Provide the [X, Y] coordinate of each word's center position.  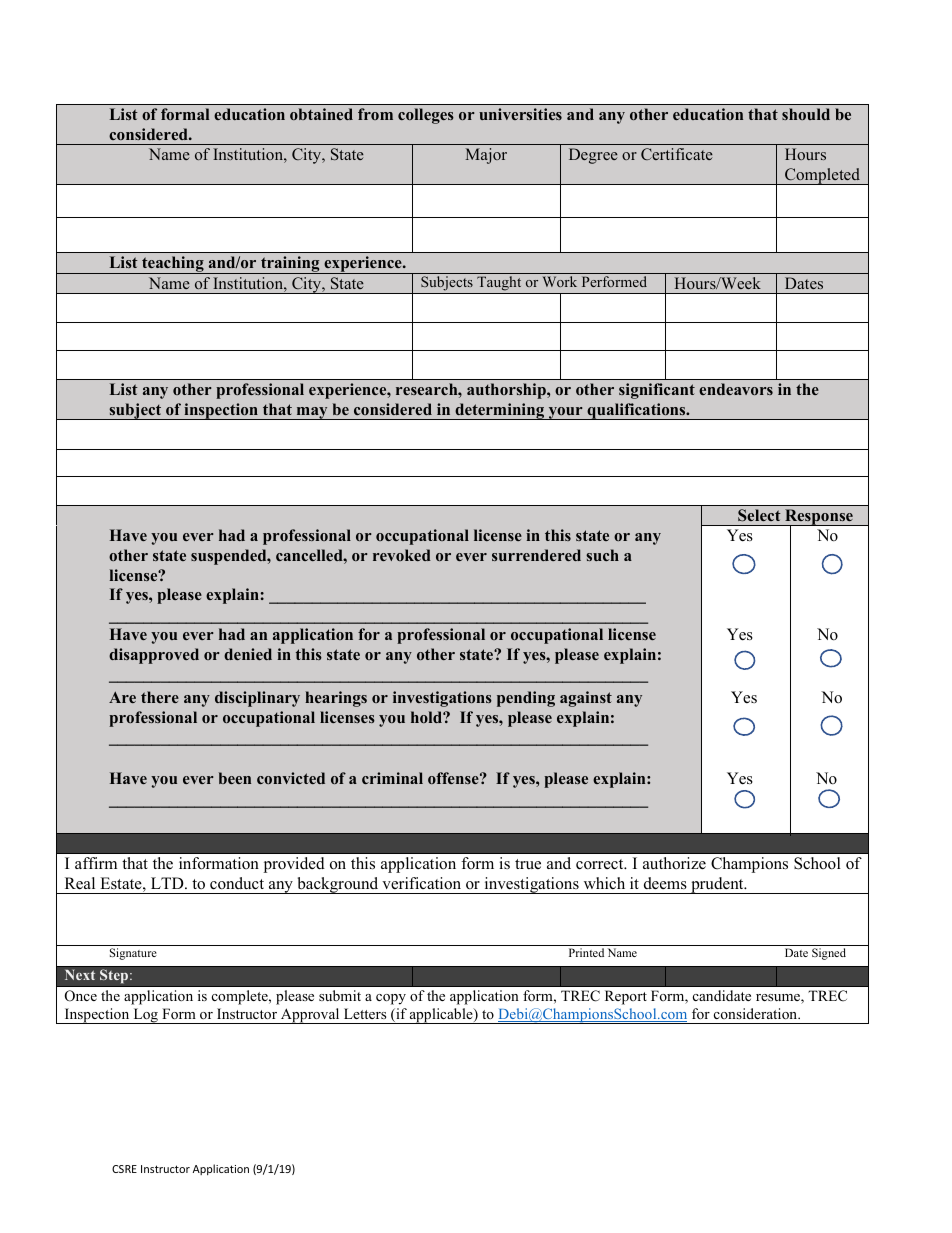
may [312, 413]
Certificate [677, 154]
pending [526, 699]
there [160, 697]
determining [500, 411]
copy [391, 999]
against [586, 699]
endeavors [736, 389]
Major [486, 156]
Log [145, 1016]
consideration [757, 1013]
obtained [321, 114]
